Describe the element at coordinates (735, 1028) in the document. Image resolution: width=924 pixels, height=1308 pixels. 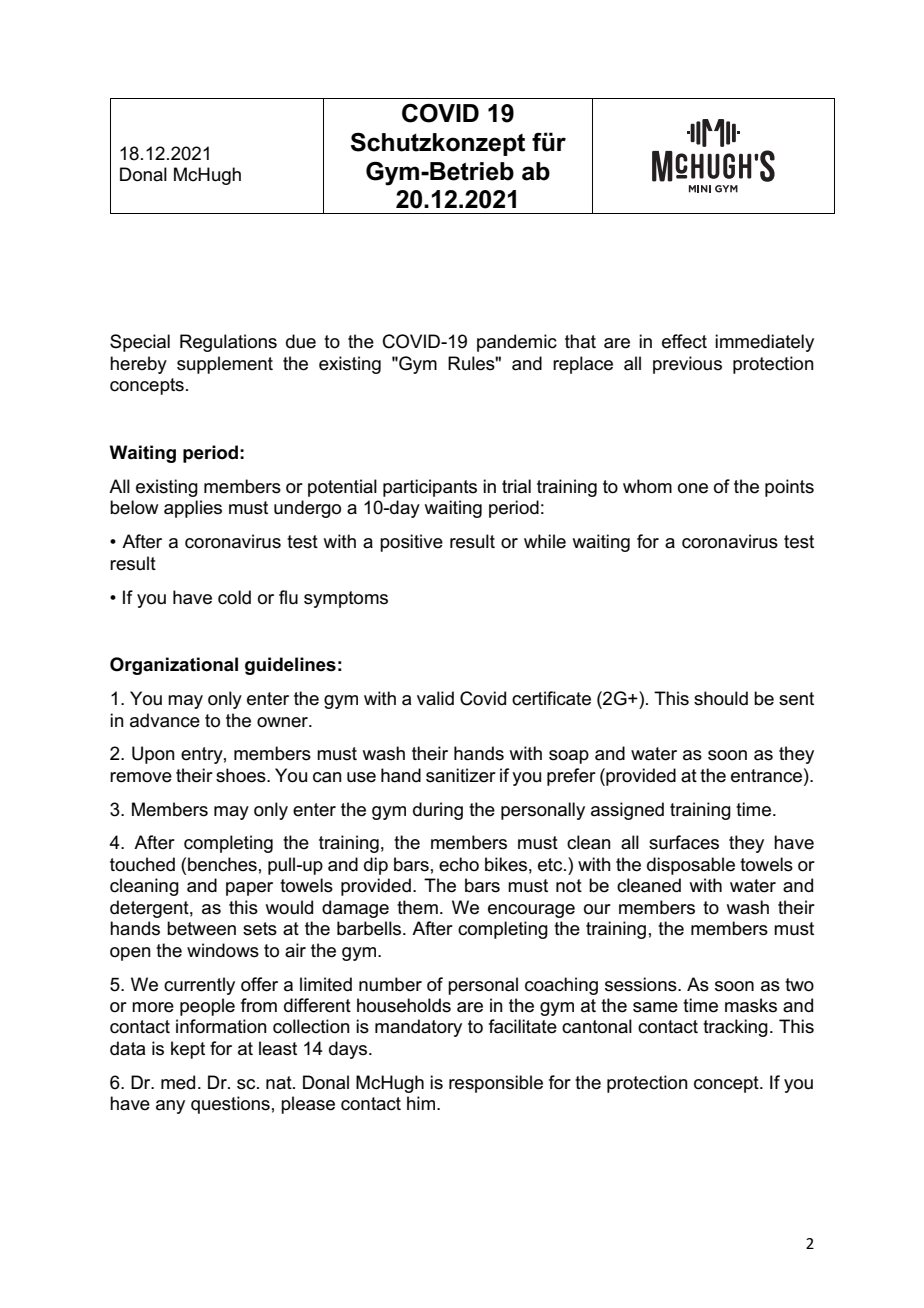
I see `tracking` at that location.
